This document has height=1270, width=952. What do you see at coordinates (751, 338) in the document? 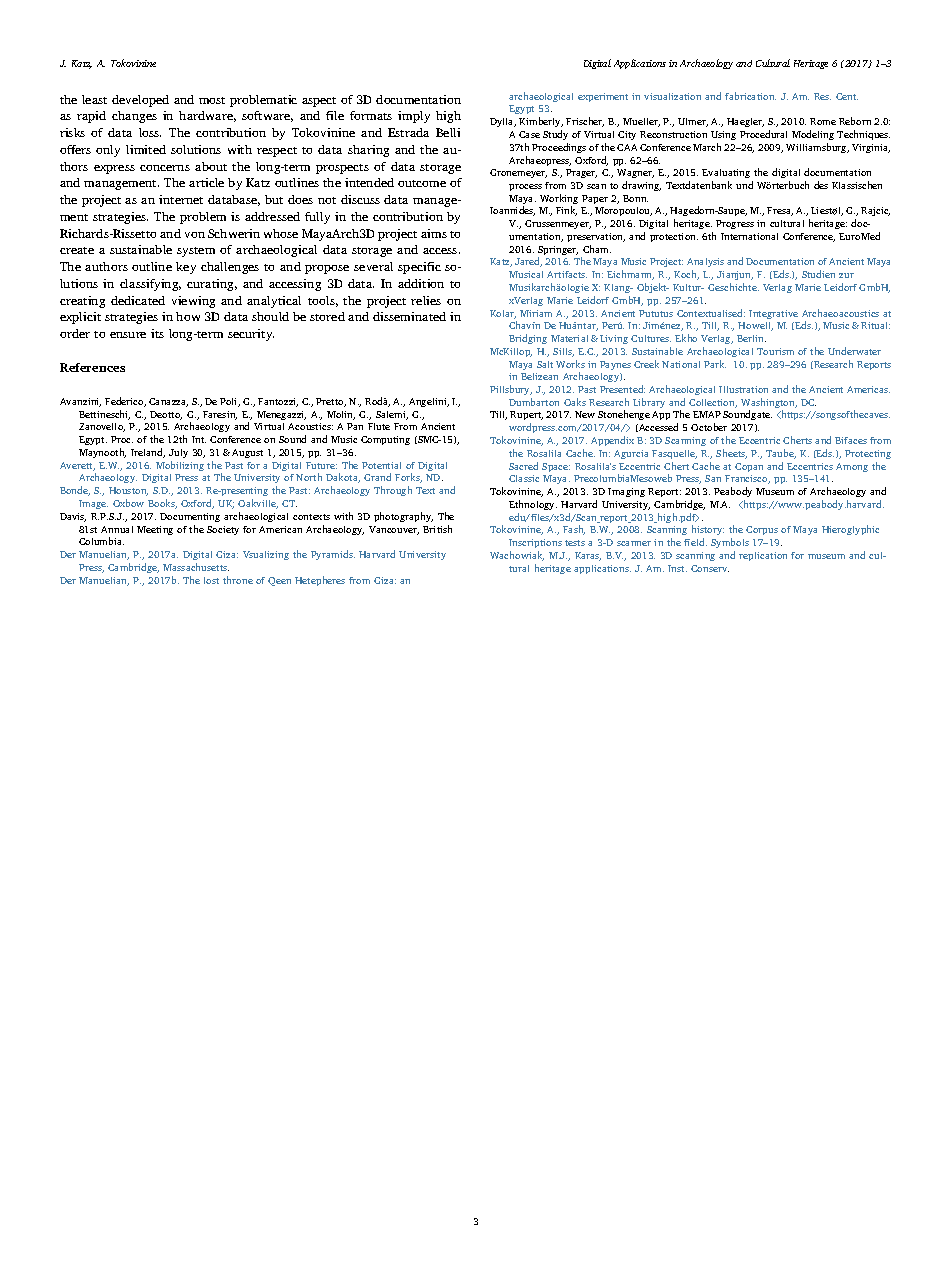
I see `Berlin` at bounding box center [751, 338].
